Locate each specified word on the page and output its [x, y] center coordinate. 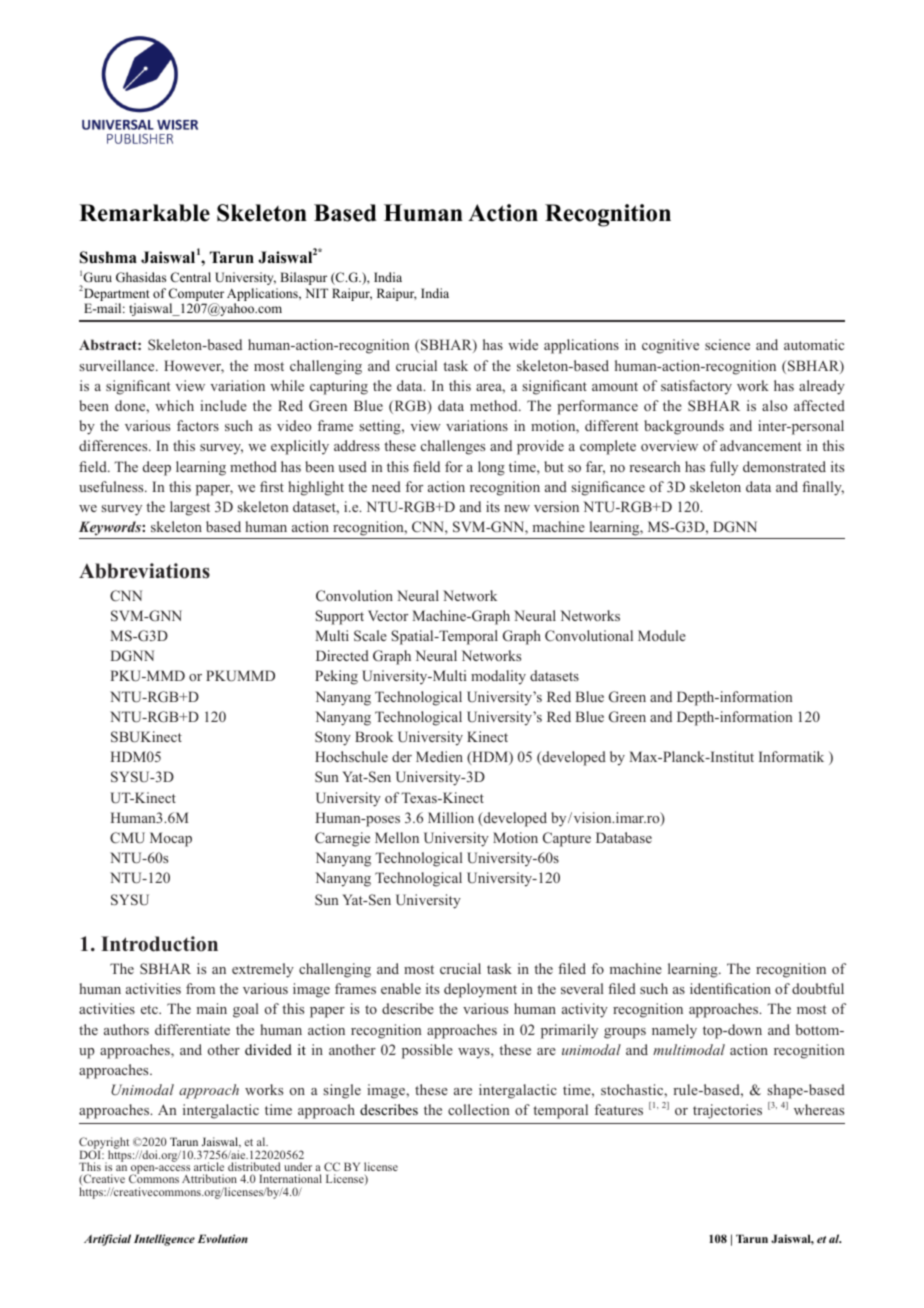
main [212, 1008]
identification [730, 988]
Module [662, 635]
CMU [127, 838]
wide [523, 344]
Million [451, 817]
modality [498, 677]
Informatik [791, 756]
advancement [760, 445]
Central [190, 277]
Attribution [209, 1178]
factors [198, 425]
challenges [453, 447]
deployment [480, 990]
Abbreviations [144, 571]
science [727, 344]
